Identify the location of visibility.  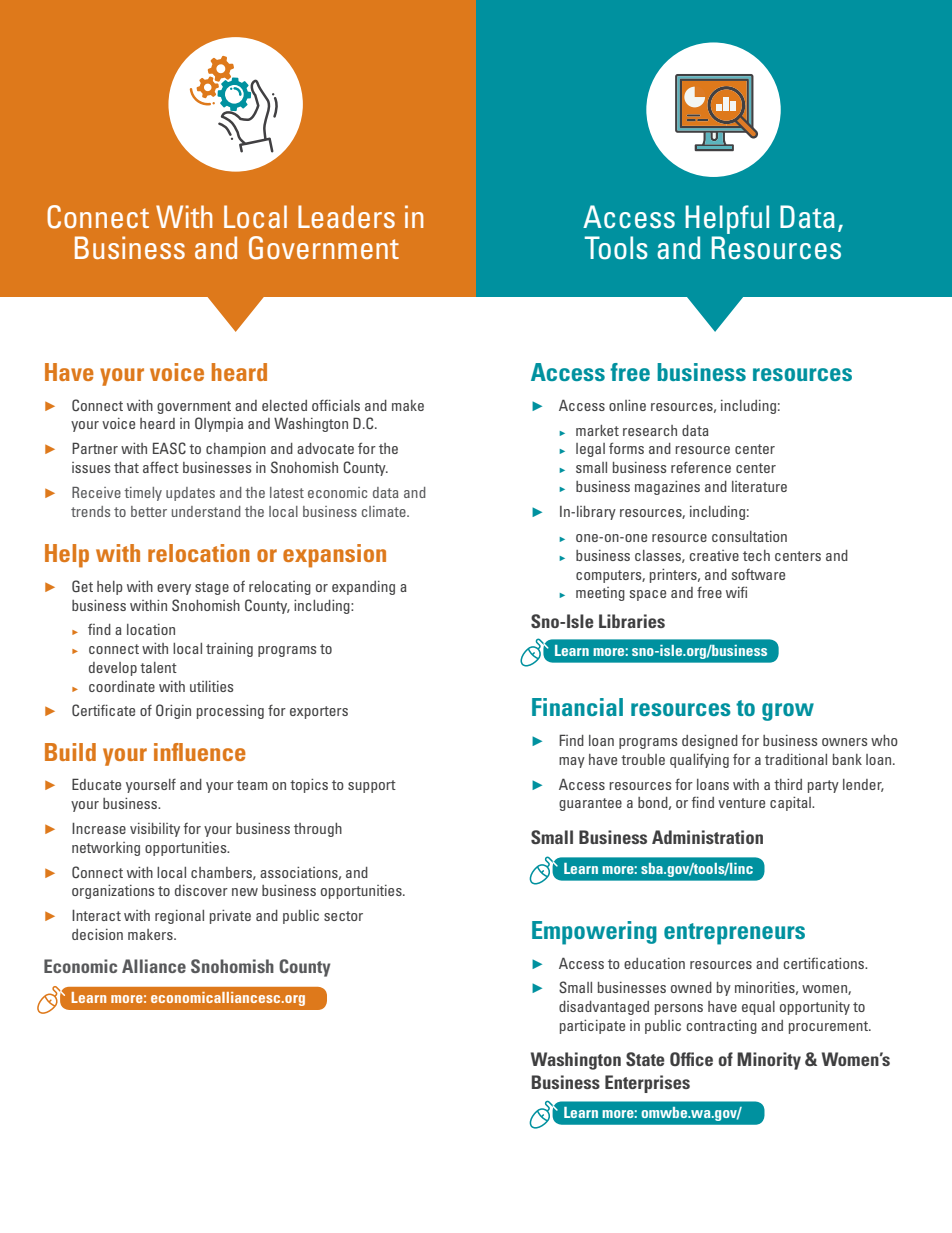
(155, 830).
